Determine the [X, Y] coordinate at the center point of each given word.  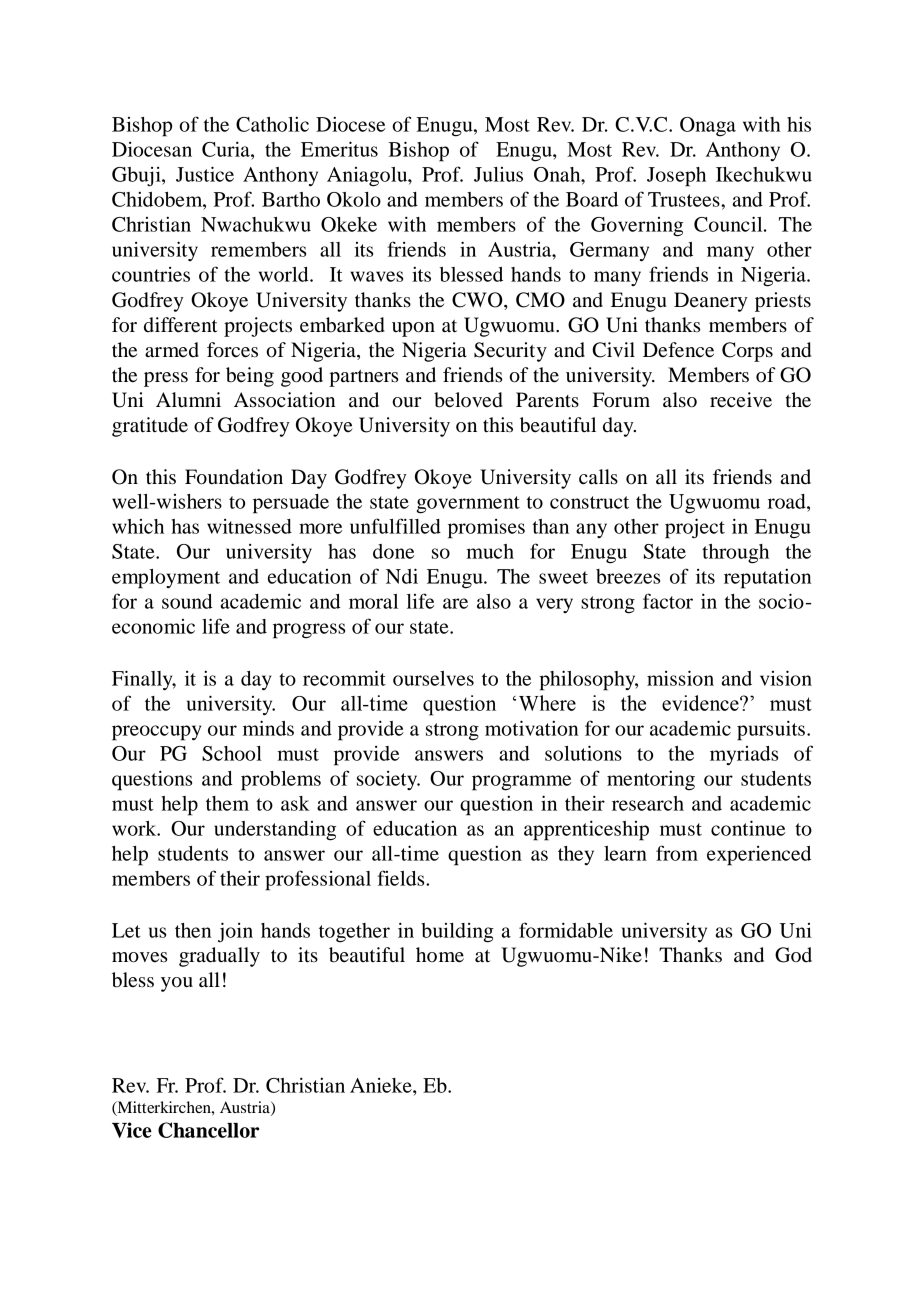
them [227, 803]
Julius [498, 174]
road [788, 501]
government [468, 505]
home [440, 955]
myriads [744, 755]
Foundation [234, 477]
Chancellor [208, 1130]
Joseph [676, 177]
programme [521, 783]
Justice [205, 174]
